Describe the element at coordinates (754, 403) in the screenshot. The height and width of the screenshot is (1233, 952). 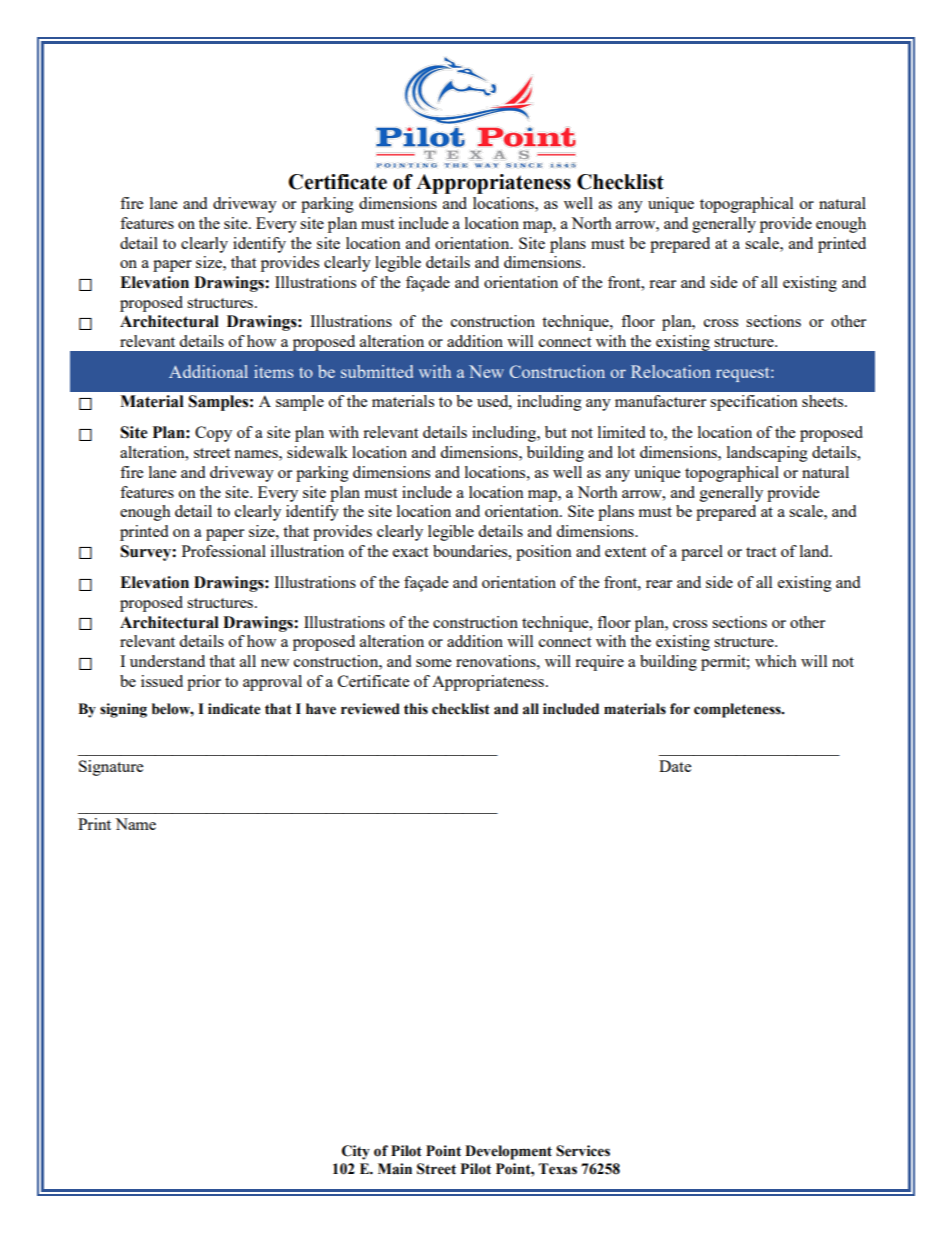
I see `specification` at that location.
